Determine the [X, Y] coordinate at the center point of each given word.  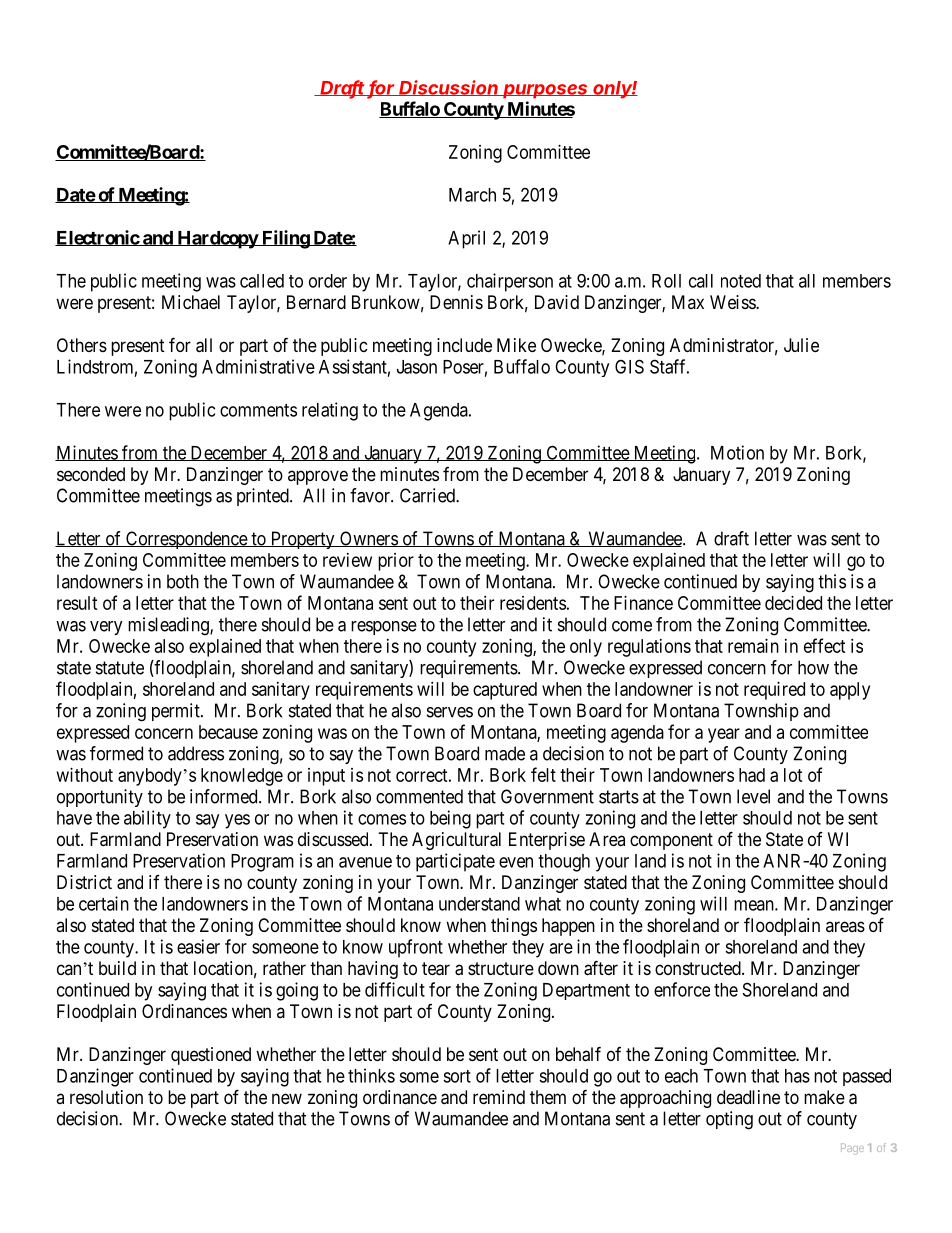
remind [499, 1097]
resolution [106, 1097]
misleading [169, 626]
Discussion [449, 88]
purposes [545, 91]
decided [793, 603]
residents [533, 603]
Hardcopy [217, 240]
